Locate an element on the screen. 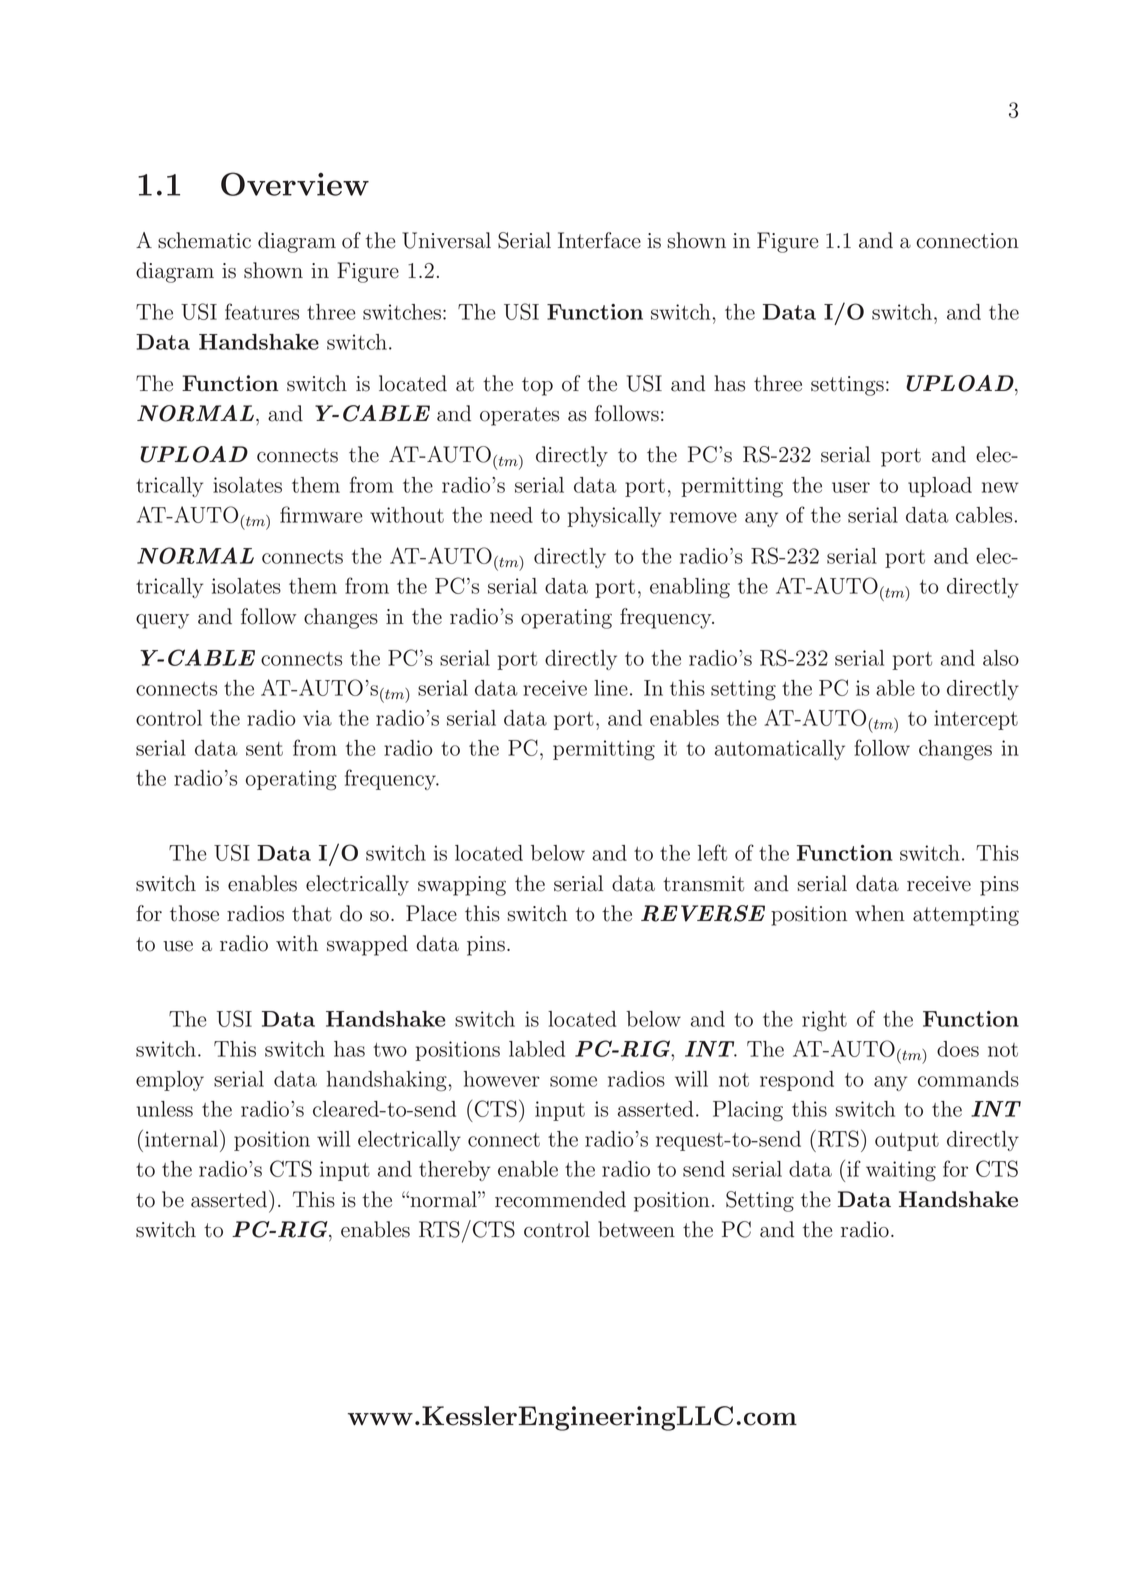 The width and height of the screenshot is (1123, 1589). intercept is located at coordinates (976, 720).
